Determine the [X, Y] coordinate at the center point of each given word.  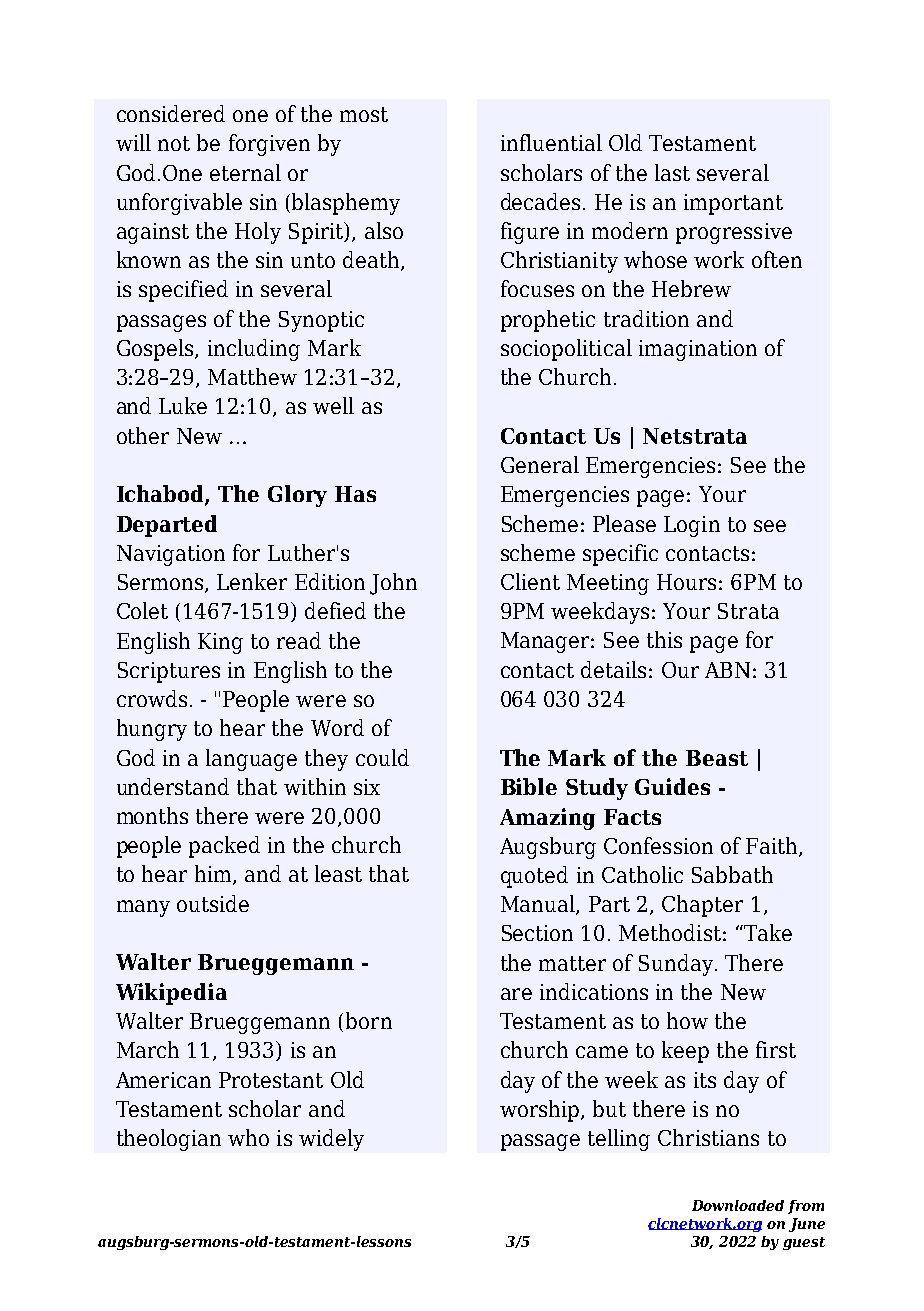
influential [551, 142]
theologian [169, 1140]
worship [539, 1111]
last [672, 172]
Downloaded [738, 1205]
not [174, 143]
